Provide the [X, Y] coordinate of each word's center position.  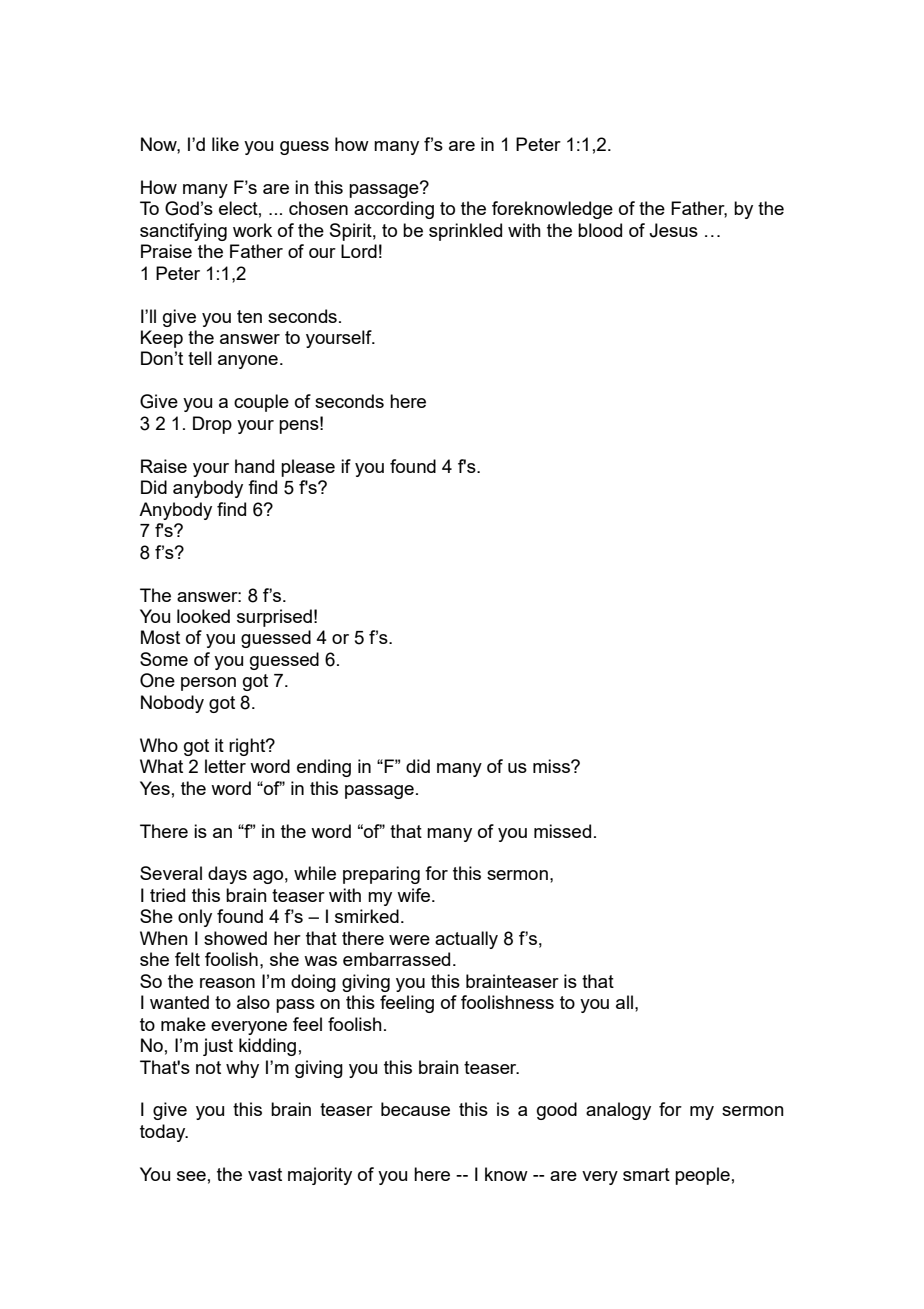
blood [600, 230]
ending [324, 768]
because [415, 1109]
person [208, 684]
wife [415, 895]
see [191, 1176]
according [394, 210]
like [225, 144]
